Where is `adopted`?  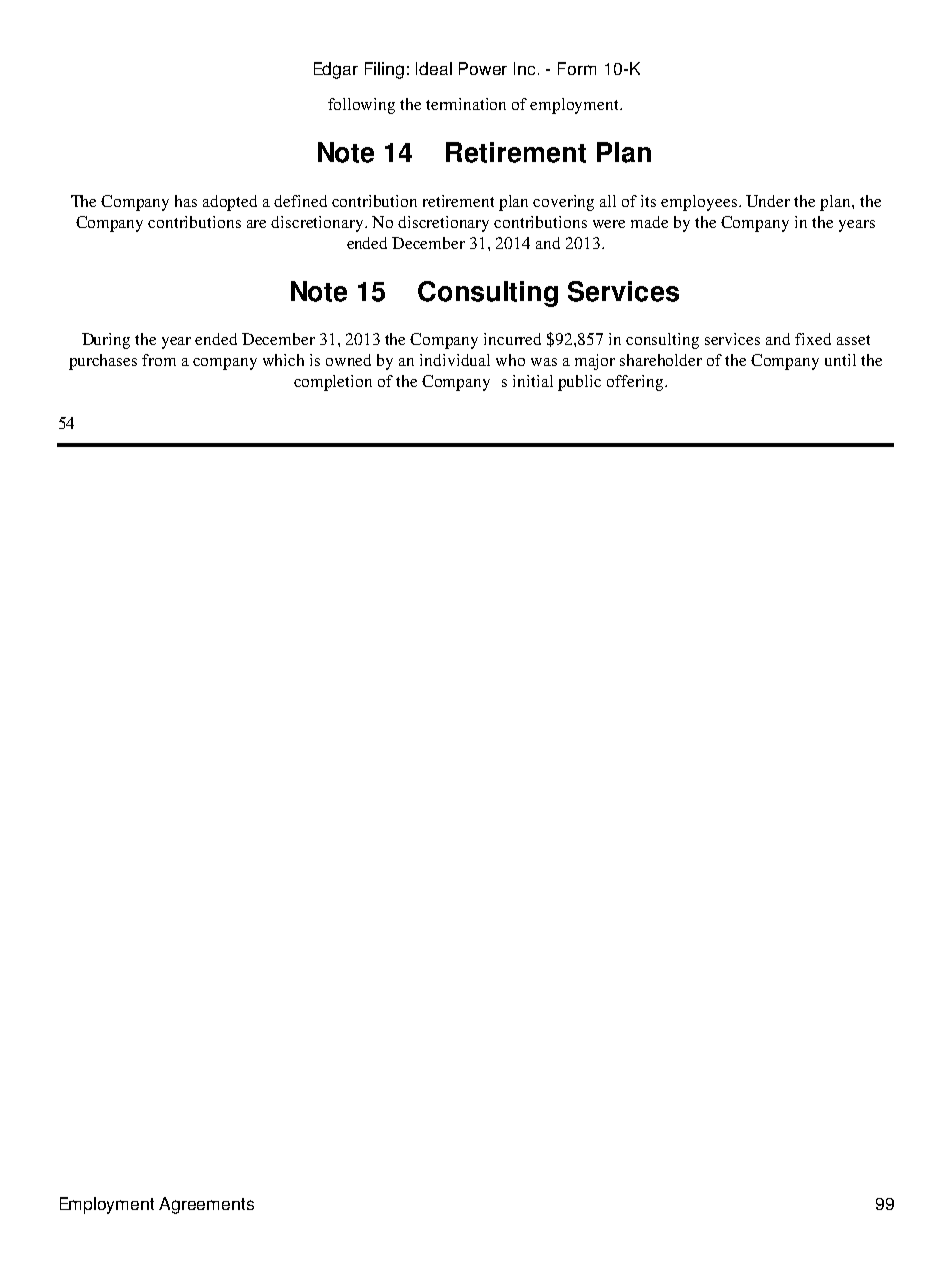
adopted is located at coordinates (230, 203).
